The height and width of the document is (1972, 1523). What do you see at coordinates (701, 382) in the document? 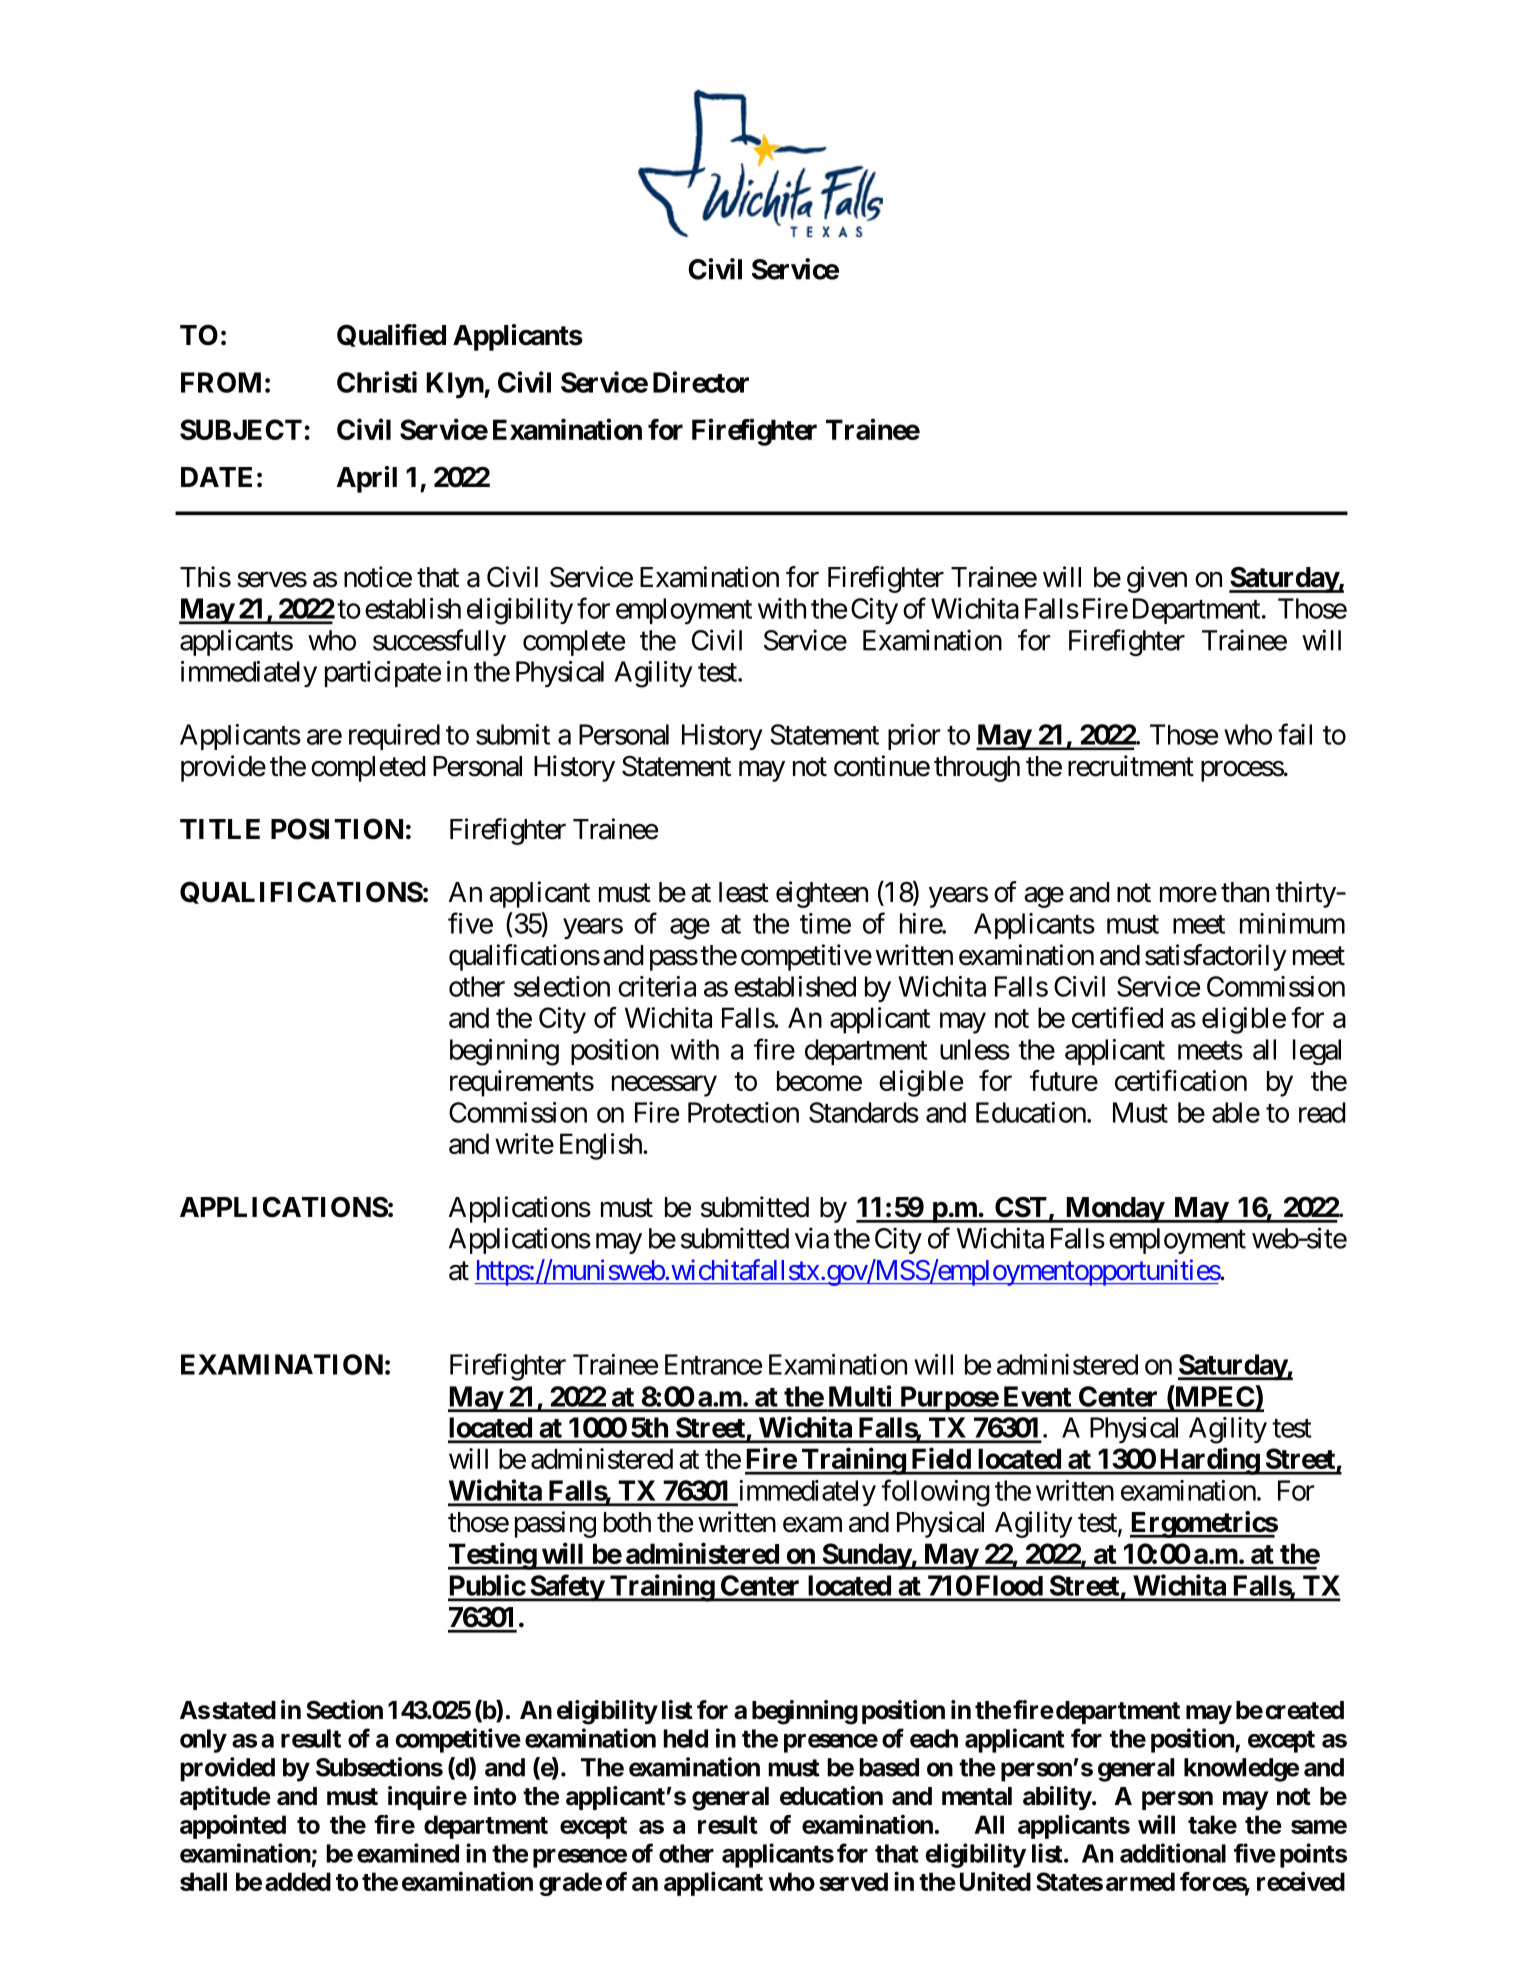
I see `Director` at bounding box center [701, 382].
